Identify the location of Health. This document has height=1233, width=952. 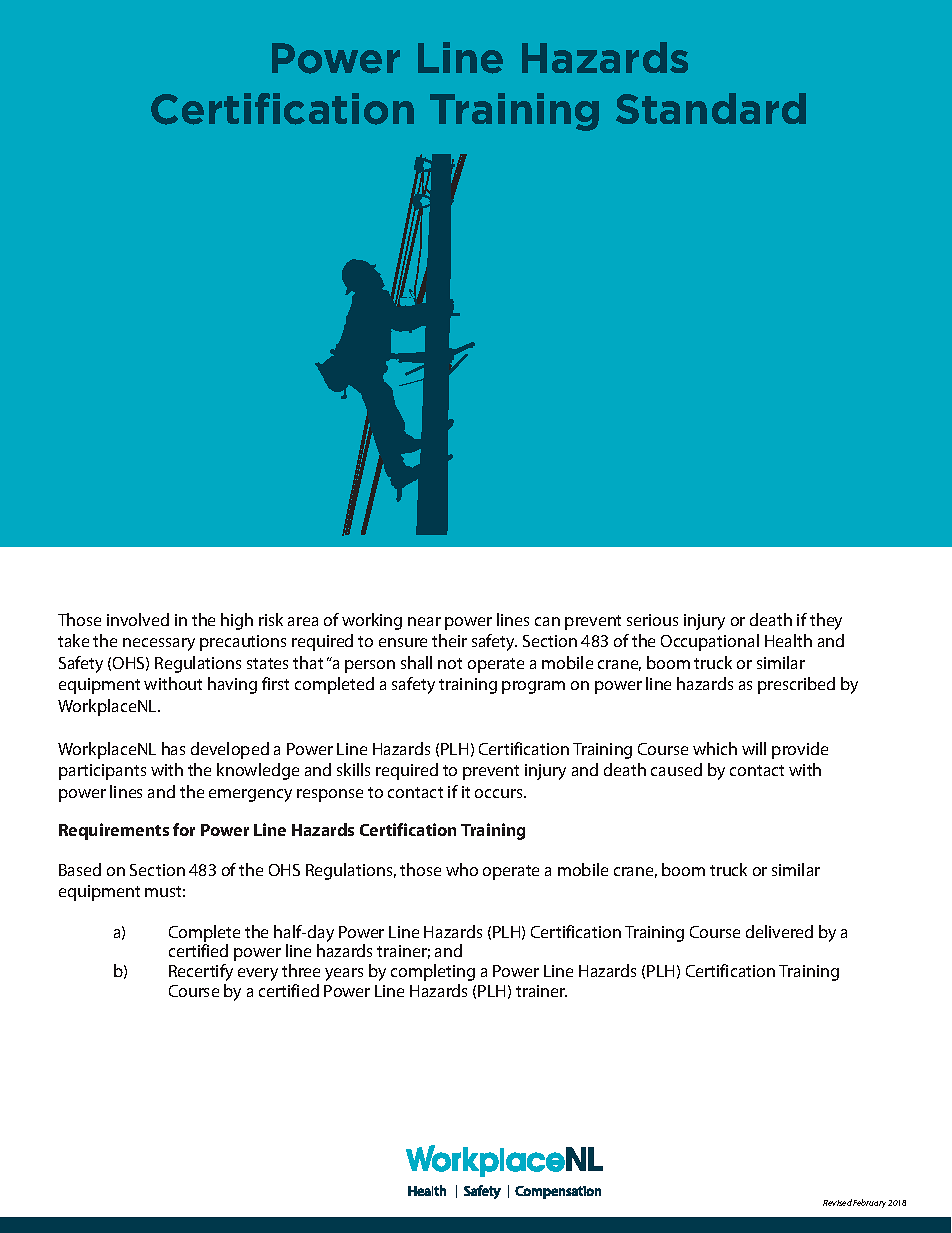
(788, 640).
